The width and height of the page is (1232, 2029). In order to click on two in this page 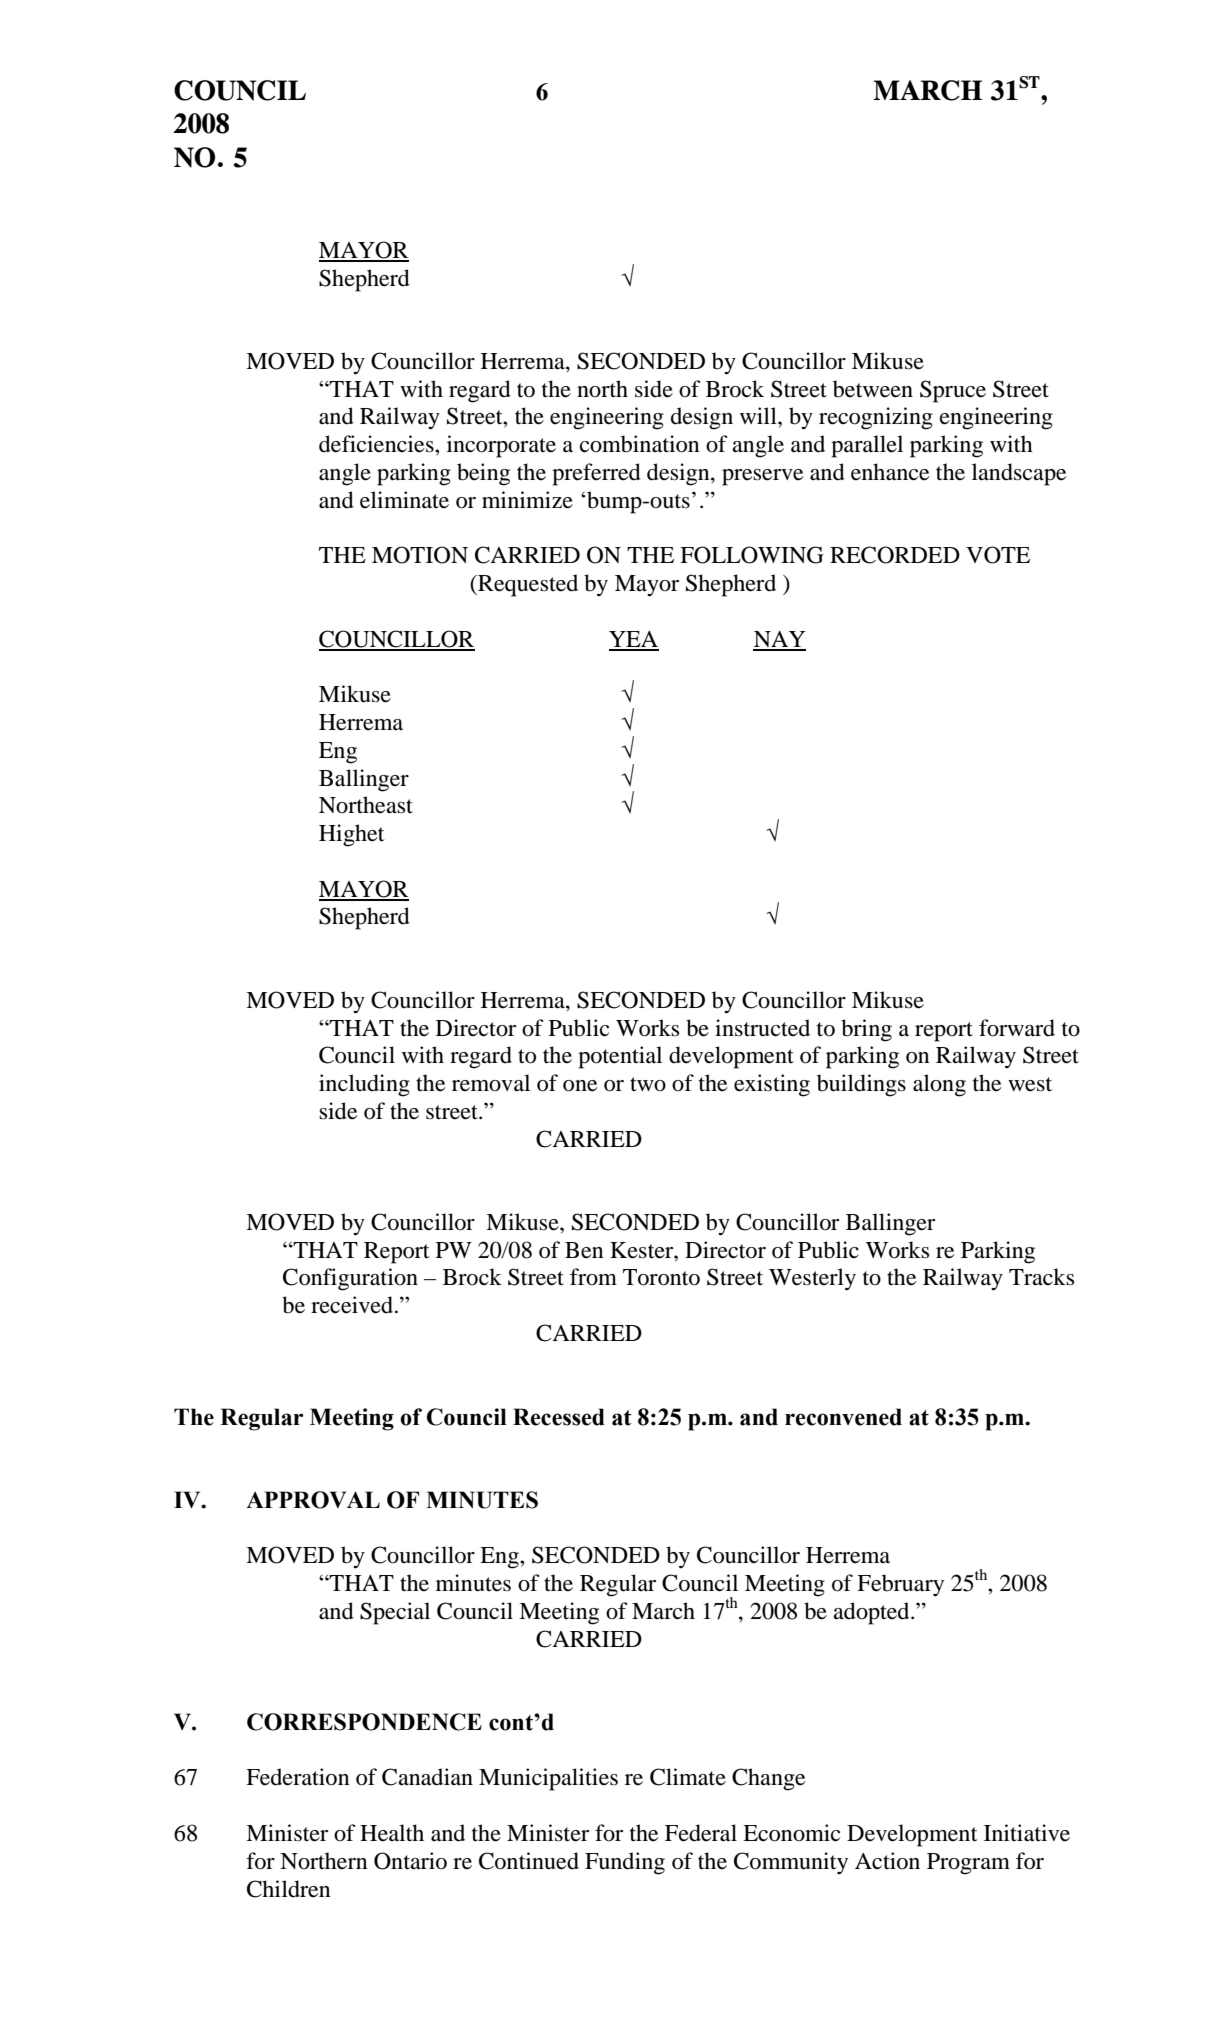, I will do `click(648, 1084)`.
